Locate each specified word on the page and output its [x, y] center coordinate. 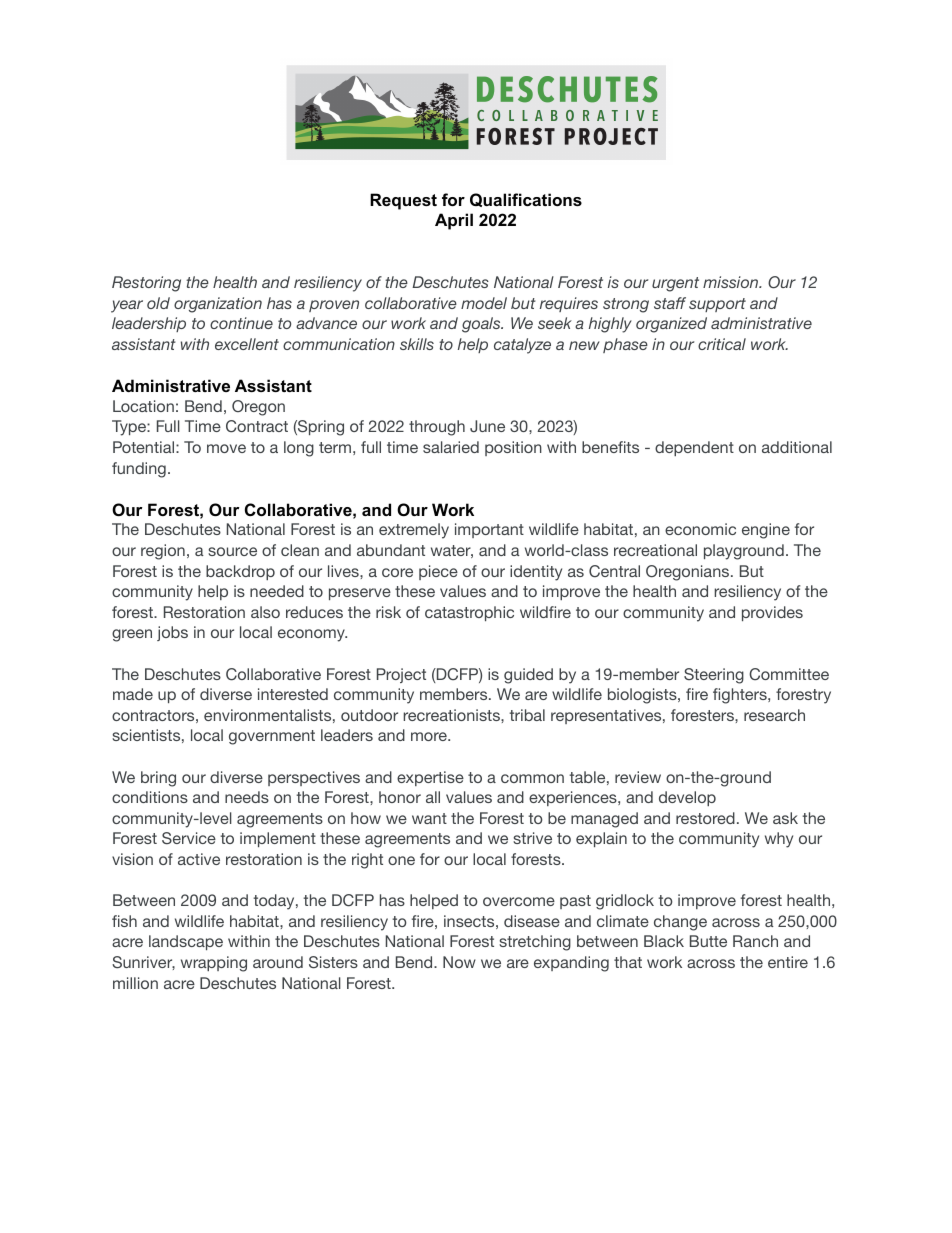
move [226, 448]
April [454, 221]
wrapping [214, 964]
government [272, 737]
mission [732, 282]
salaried [451, 447]
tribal [527, 715]
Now [459, 962]
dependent [694, 448]
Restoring [146, 284]
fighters [741, 696]
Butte [708, 941]
